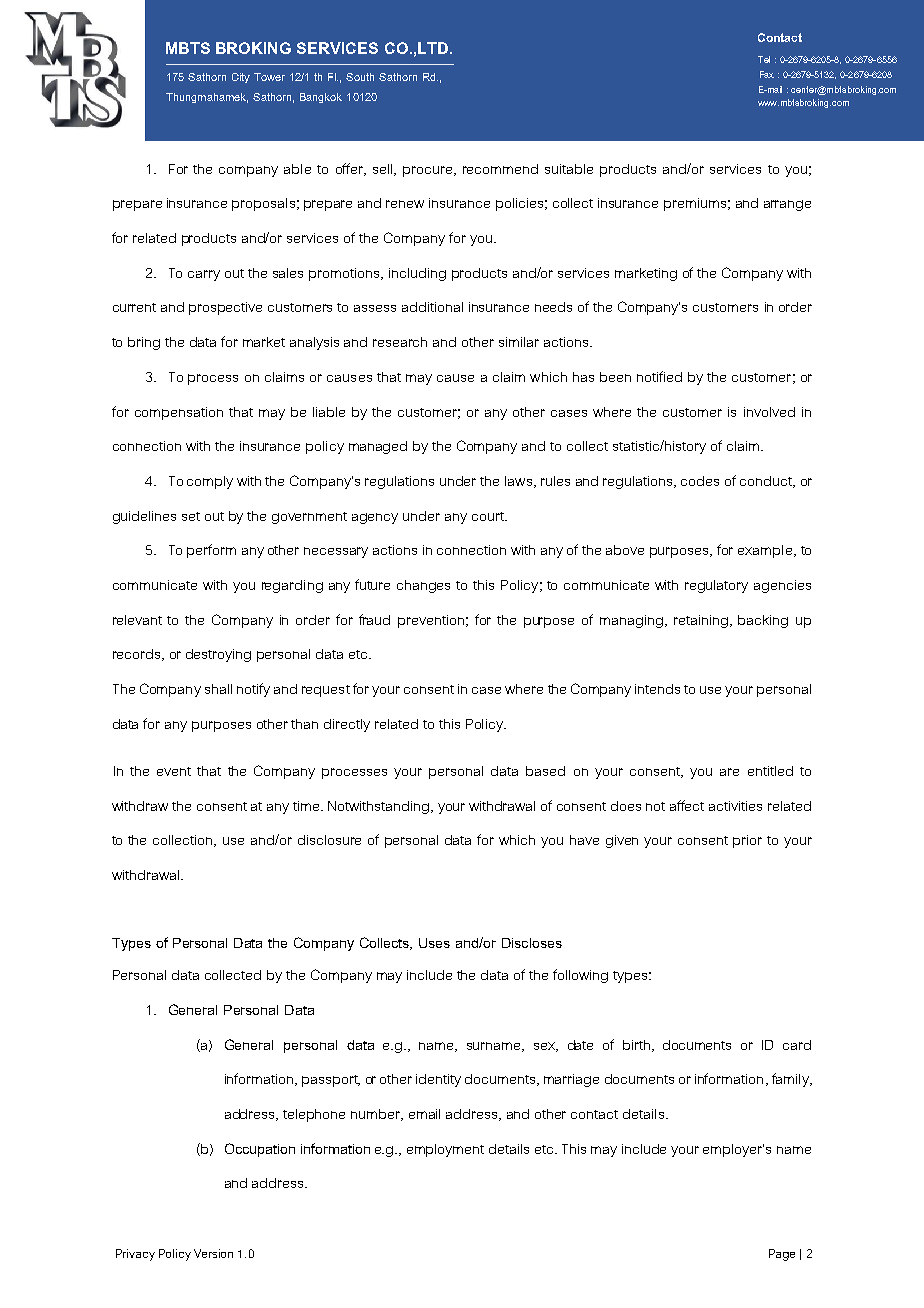  I want to click on recommend, so click(500, 169).
